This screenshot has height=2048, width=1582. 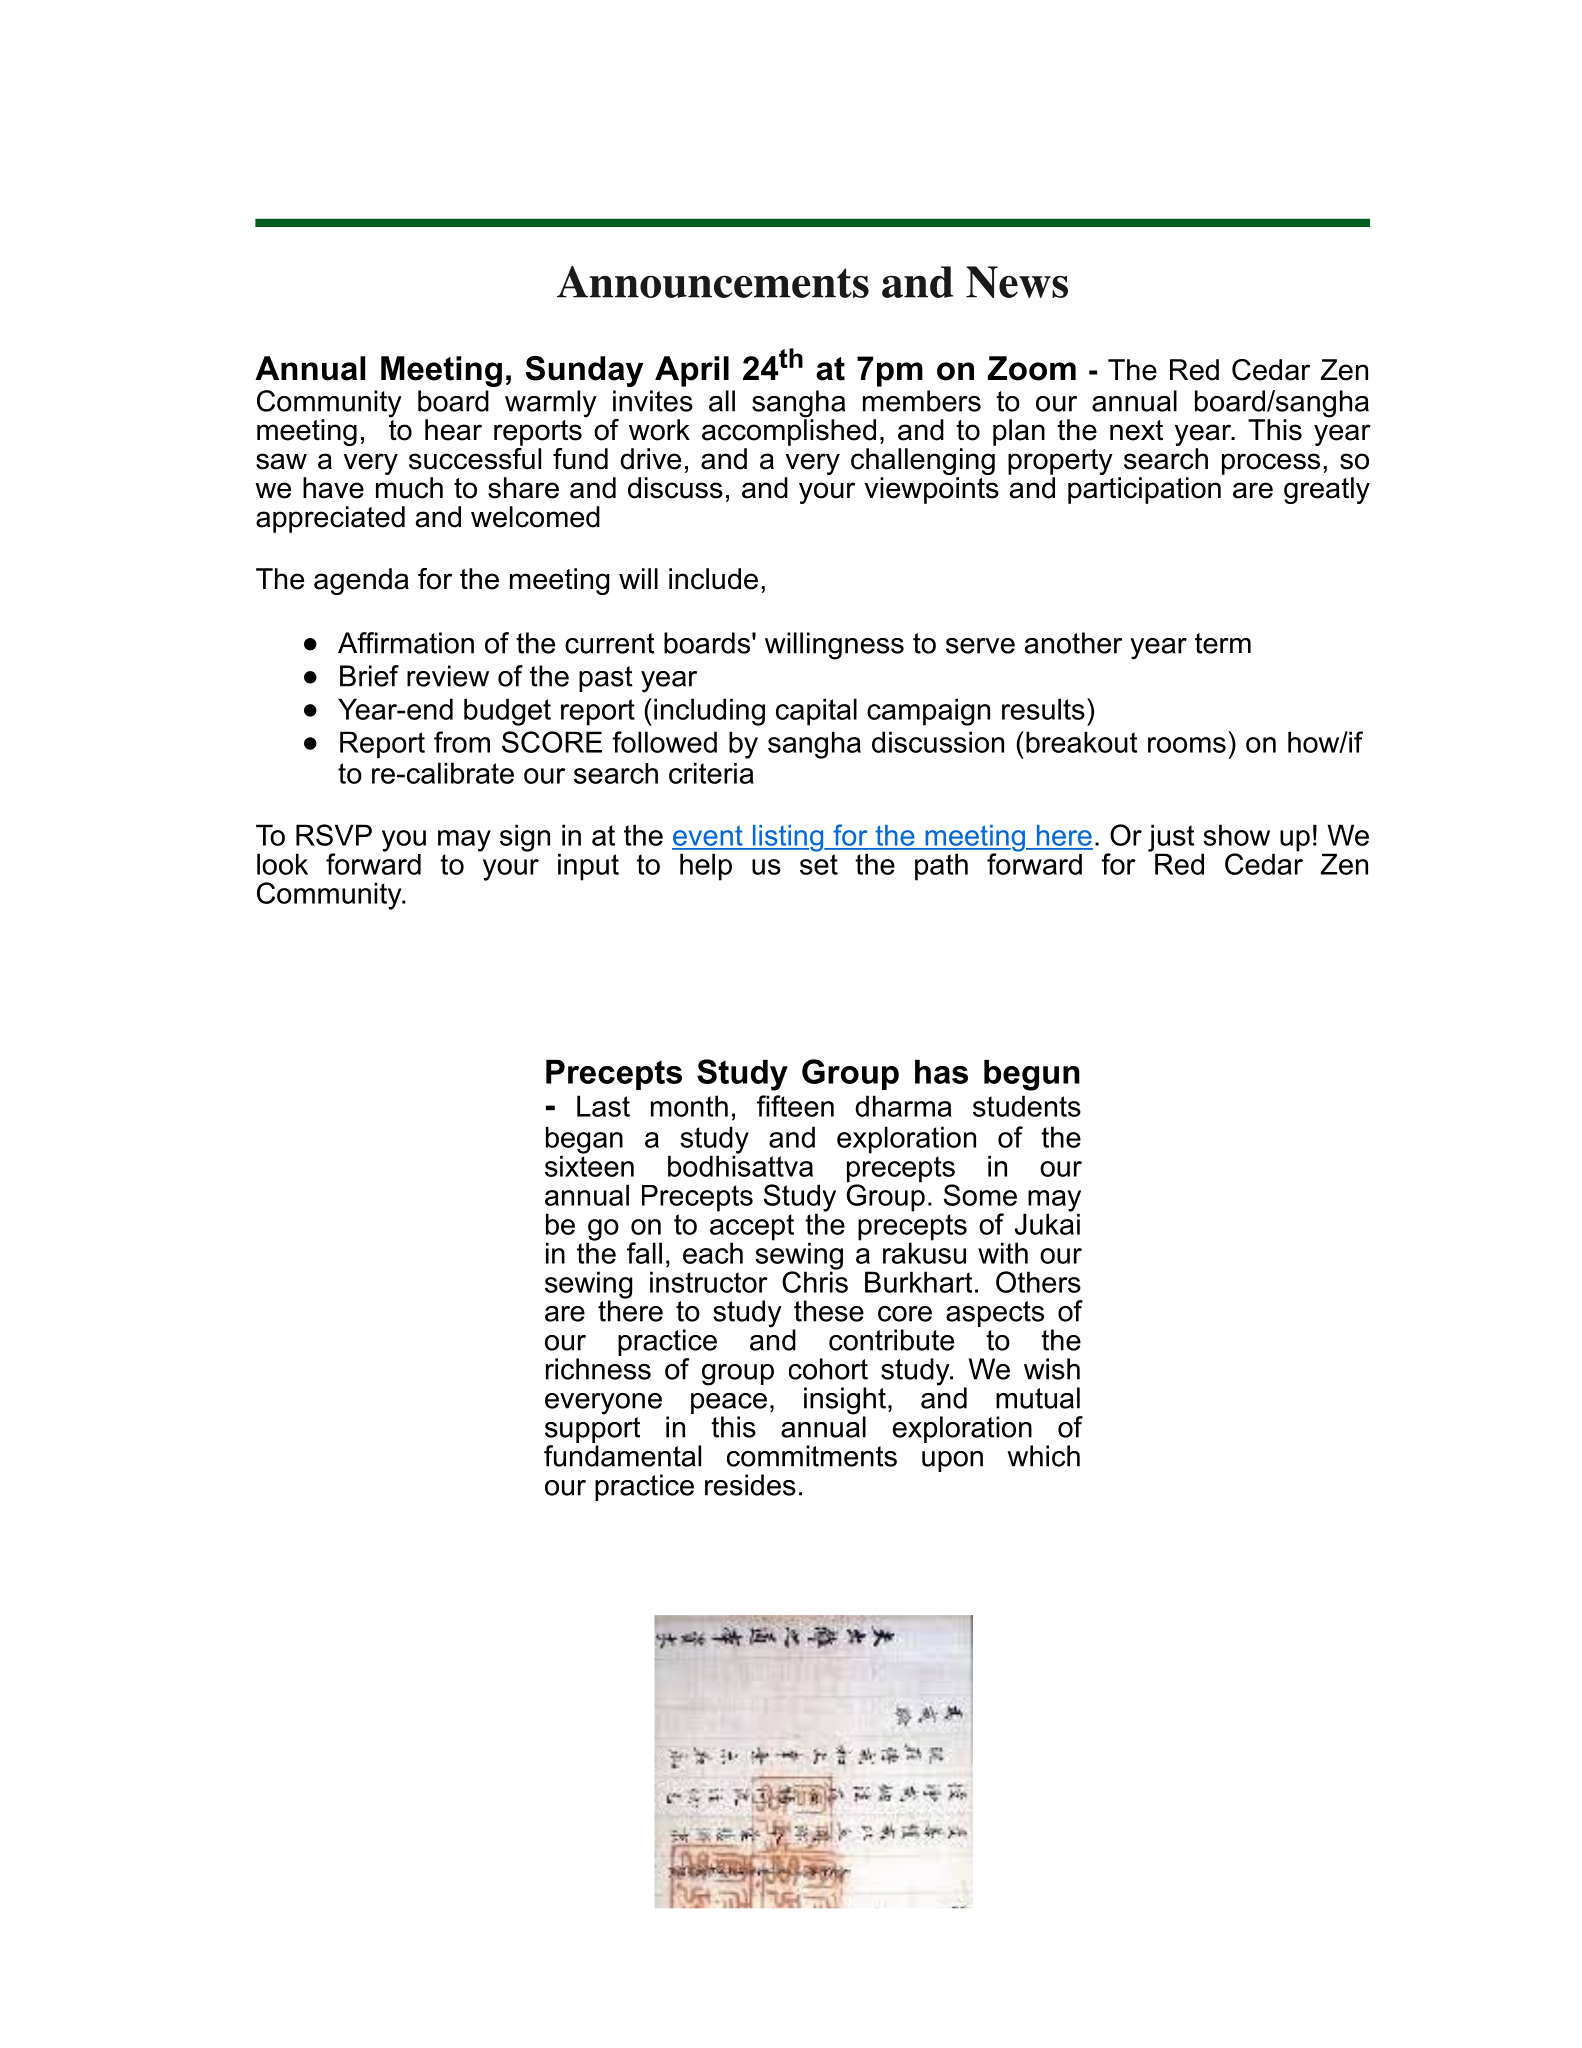 What do you see at coordinates (713, 579) in the screenshot?
I see `include` at bounding box center [713, 579].
